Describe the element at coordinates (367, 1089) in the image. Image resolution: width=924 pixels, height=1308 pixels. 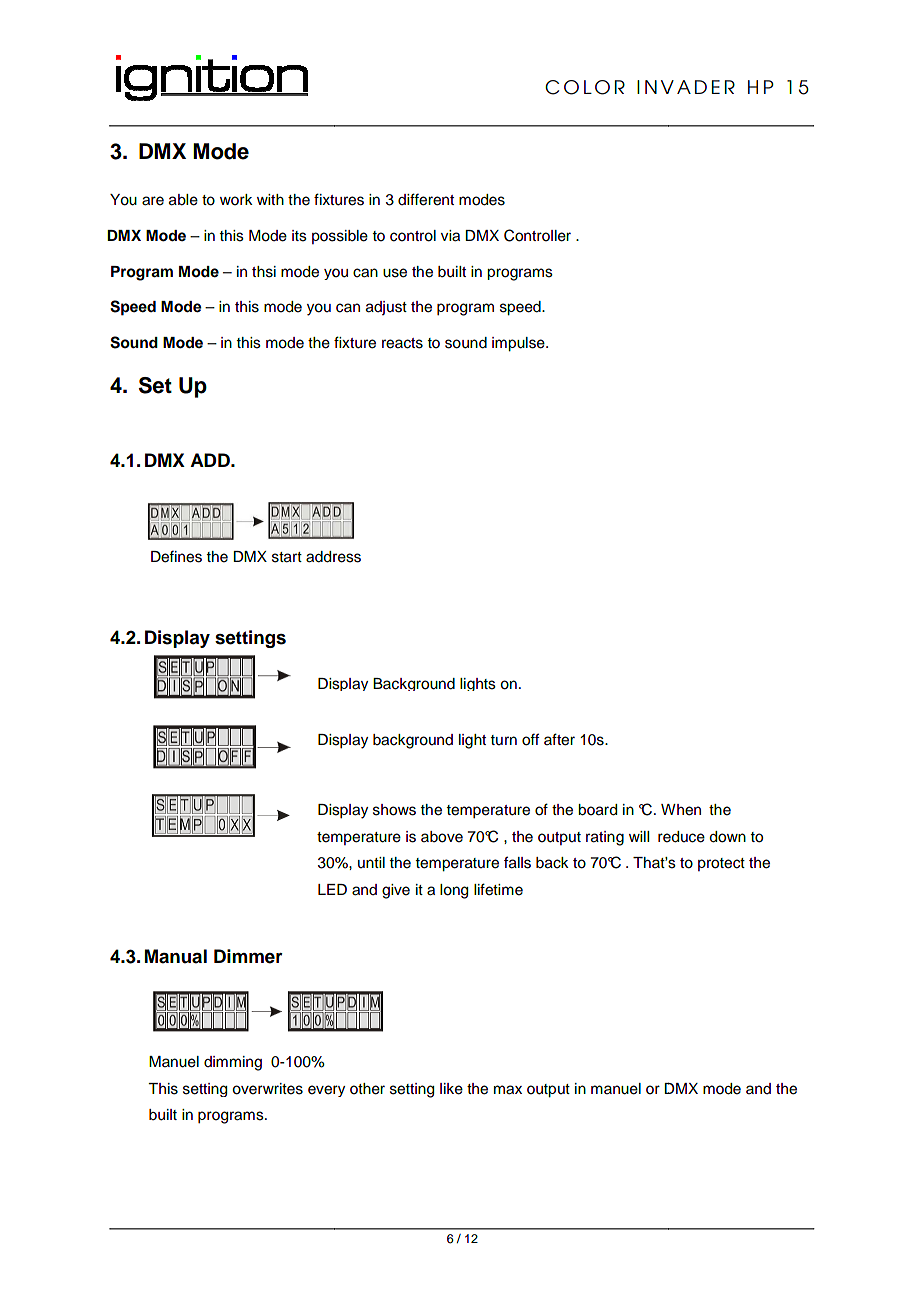
I see `other` at that location.
